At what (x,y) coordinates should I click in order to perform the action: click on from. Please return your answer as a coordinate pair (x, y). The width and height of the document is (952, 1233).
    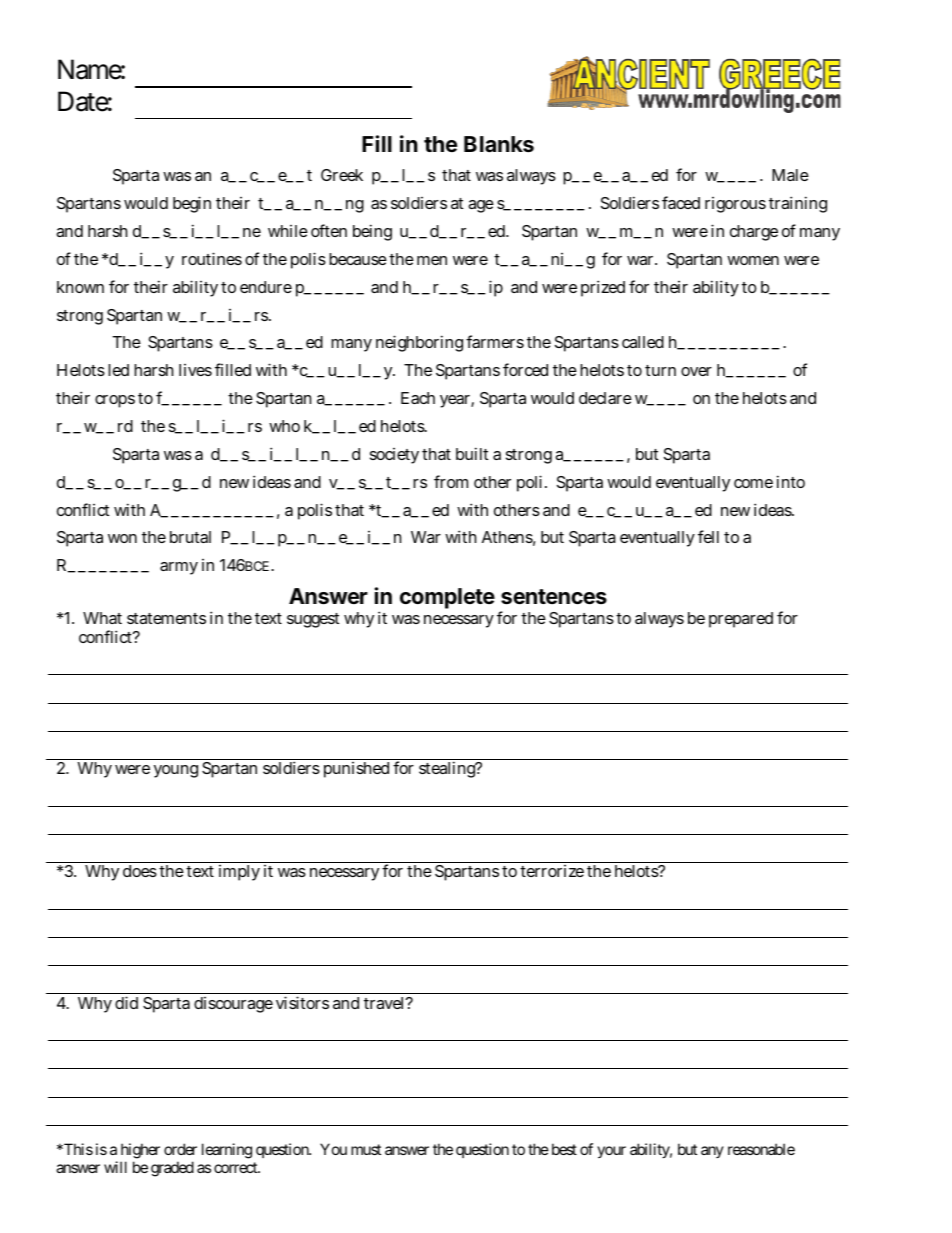
    Looking at the image, I should click on (451, 481).
